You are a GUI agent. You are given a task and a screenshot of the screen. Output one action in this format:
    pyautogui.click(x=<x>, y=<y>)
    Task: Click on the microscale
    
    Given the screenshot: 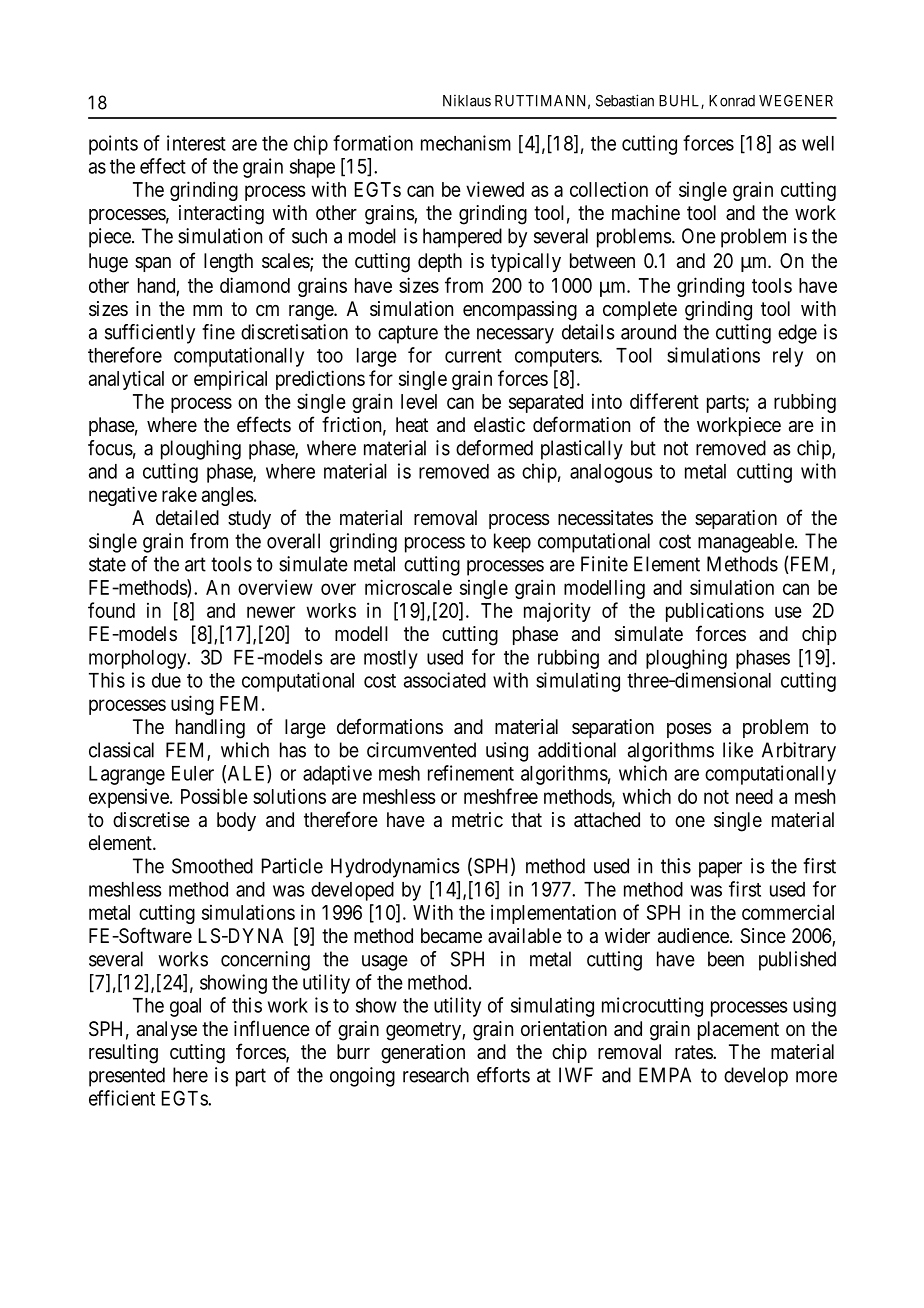 What is the action you would take?
    pyautogui.click(x=408, y=587)
